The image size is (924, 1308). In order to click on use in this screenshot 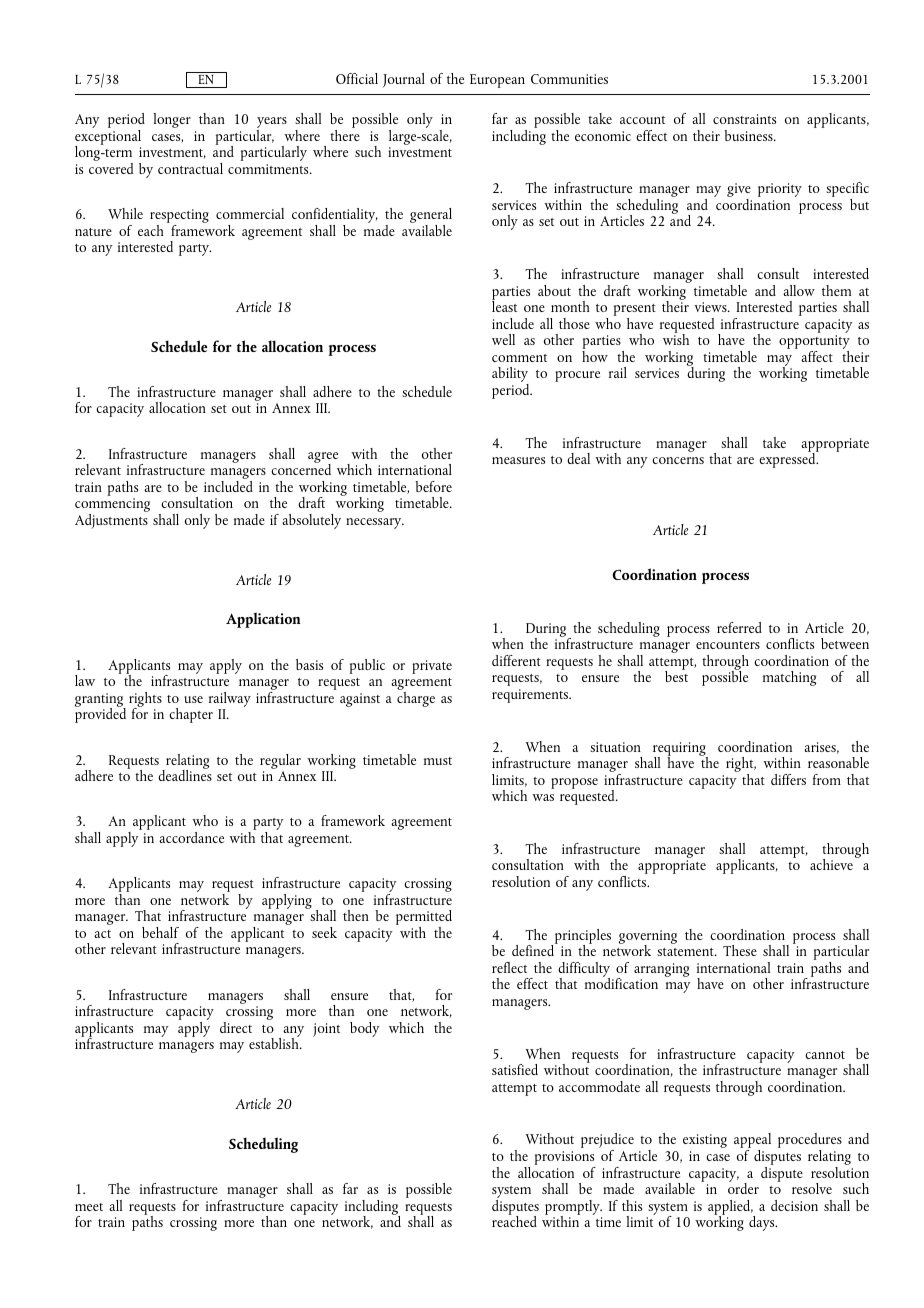, I will do `click(193, 699)`.
